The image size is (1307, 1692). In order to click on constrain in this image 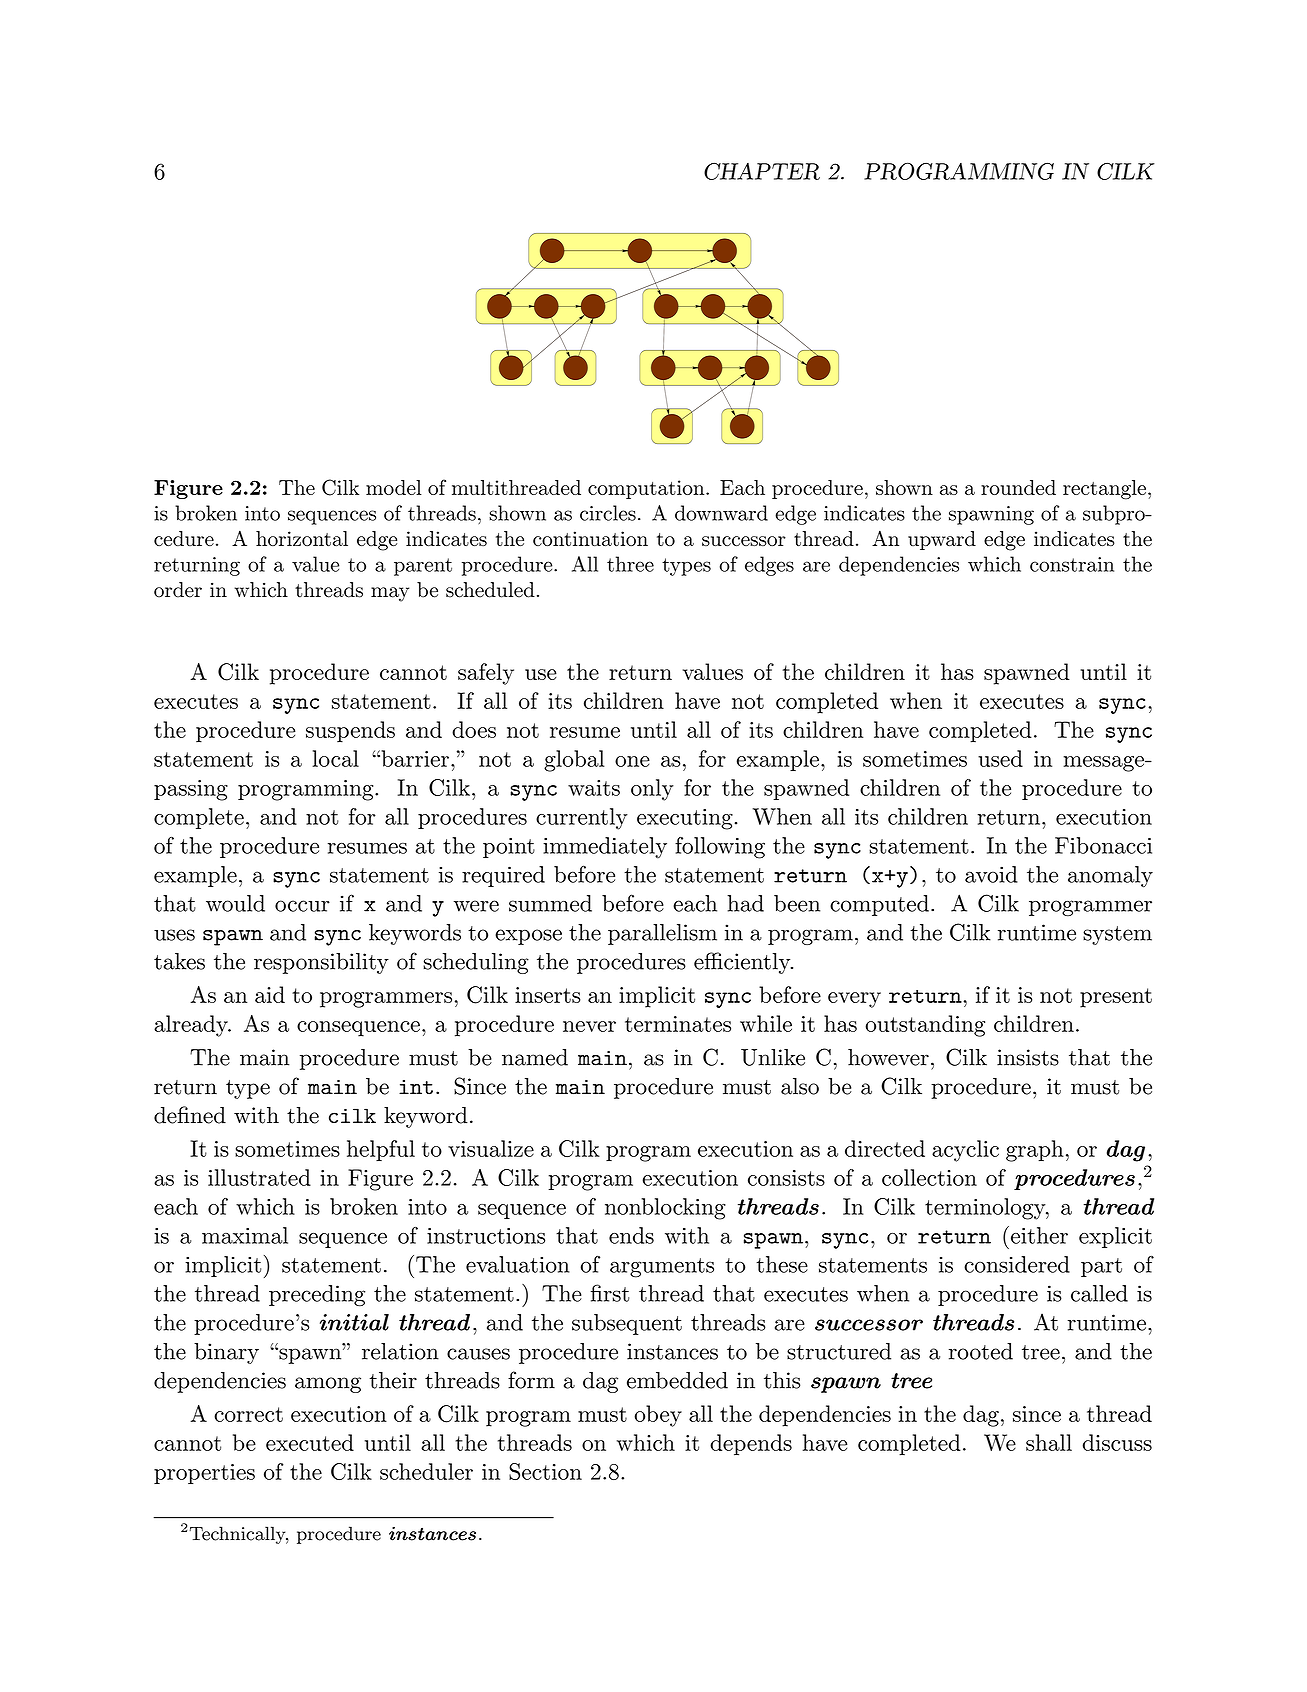, I will do `click(1072, 564)`.
